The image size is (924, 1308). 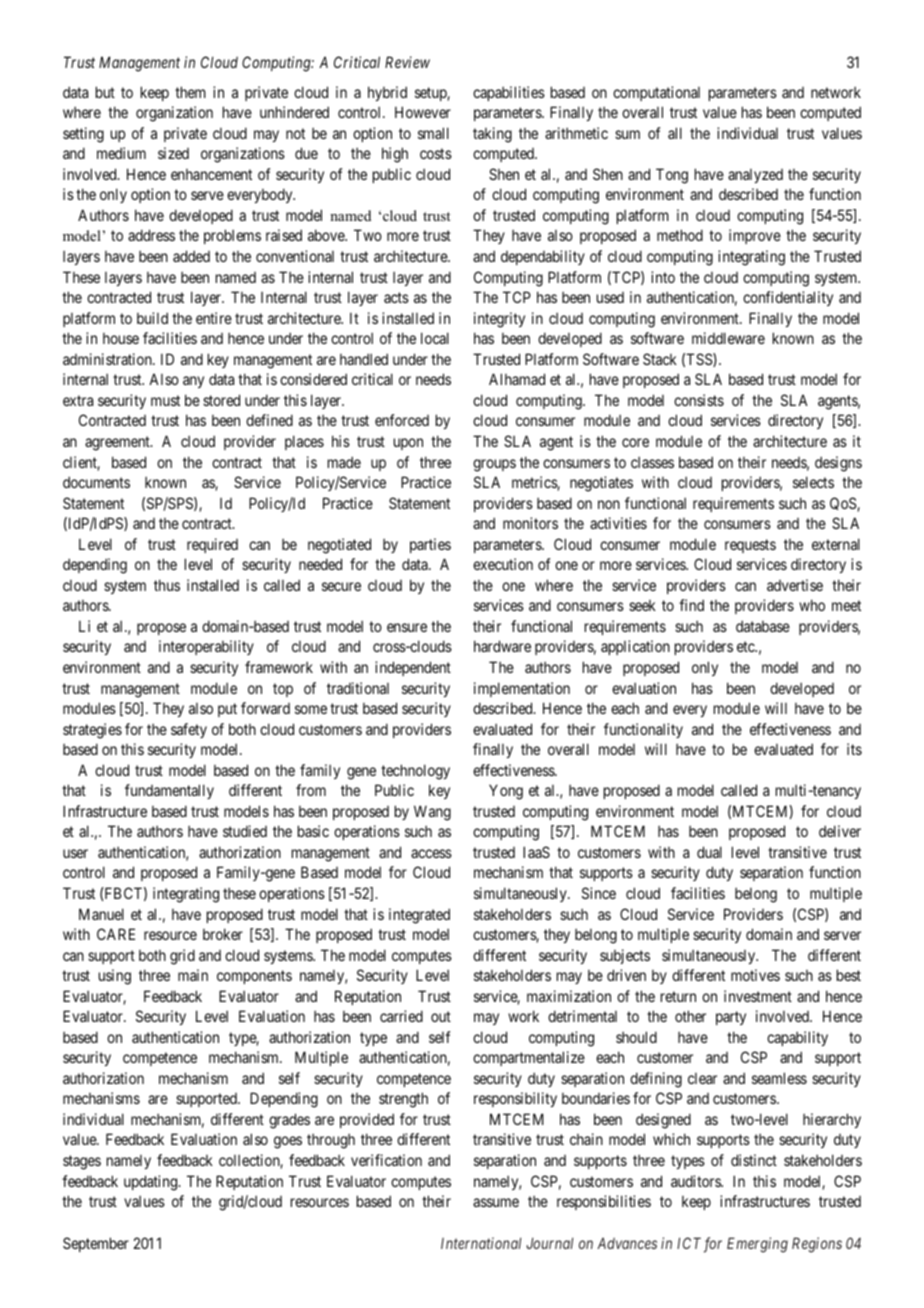 What do you see at coordinates (757, 1245) in the image?
I see `Emerging` at bounding box center [757, 1245].
